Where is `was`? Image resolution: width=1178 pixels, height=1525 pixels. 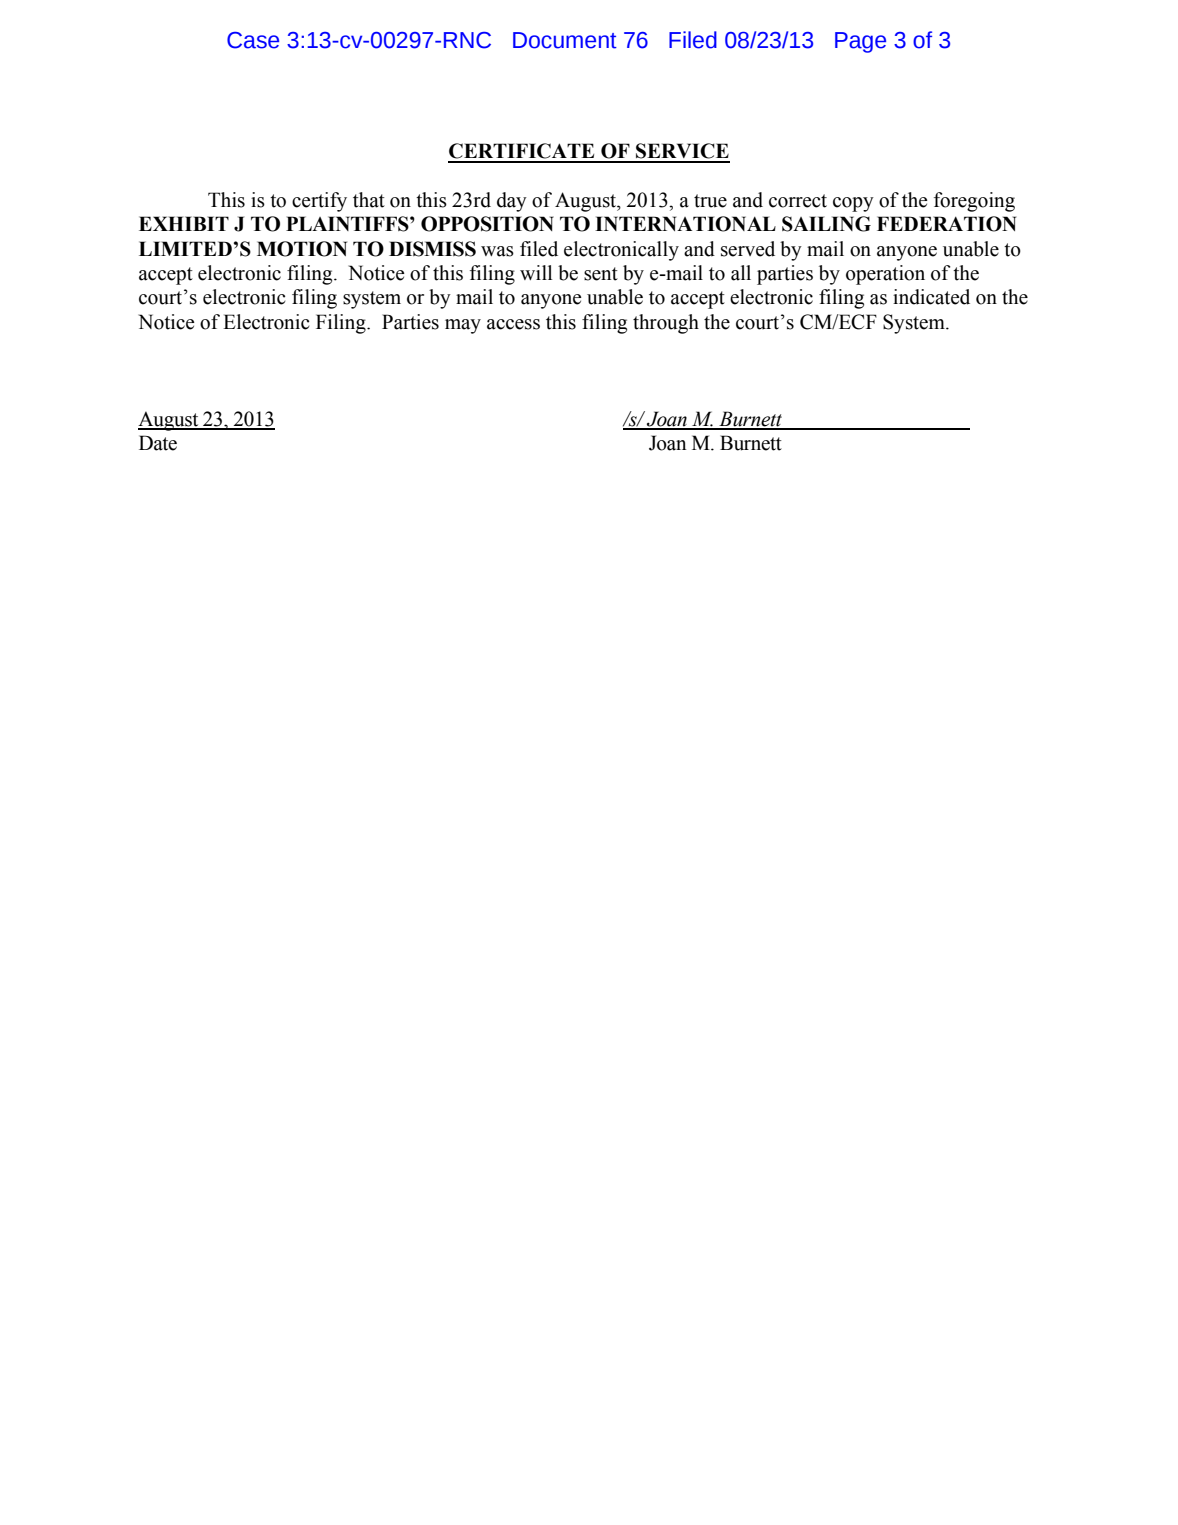 was is located at coordinates (497, 251).
